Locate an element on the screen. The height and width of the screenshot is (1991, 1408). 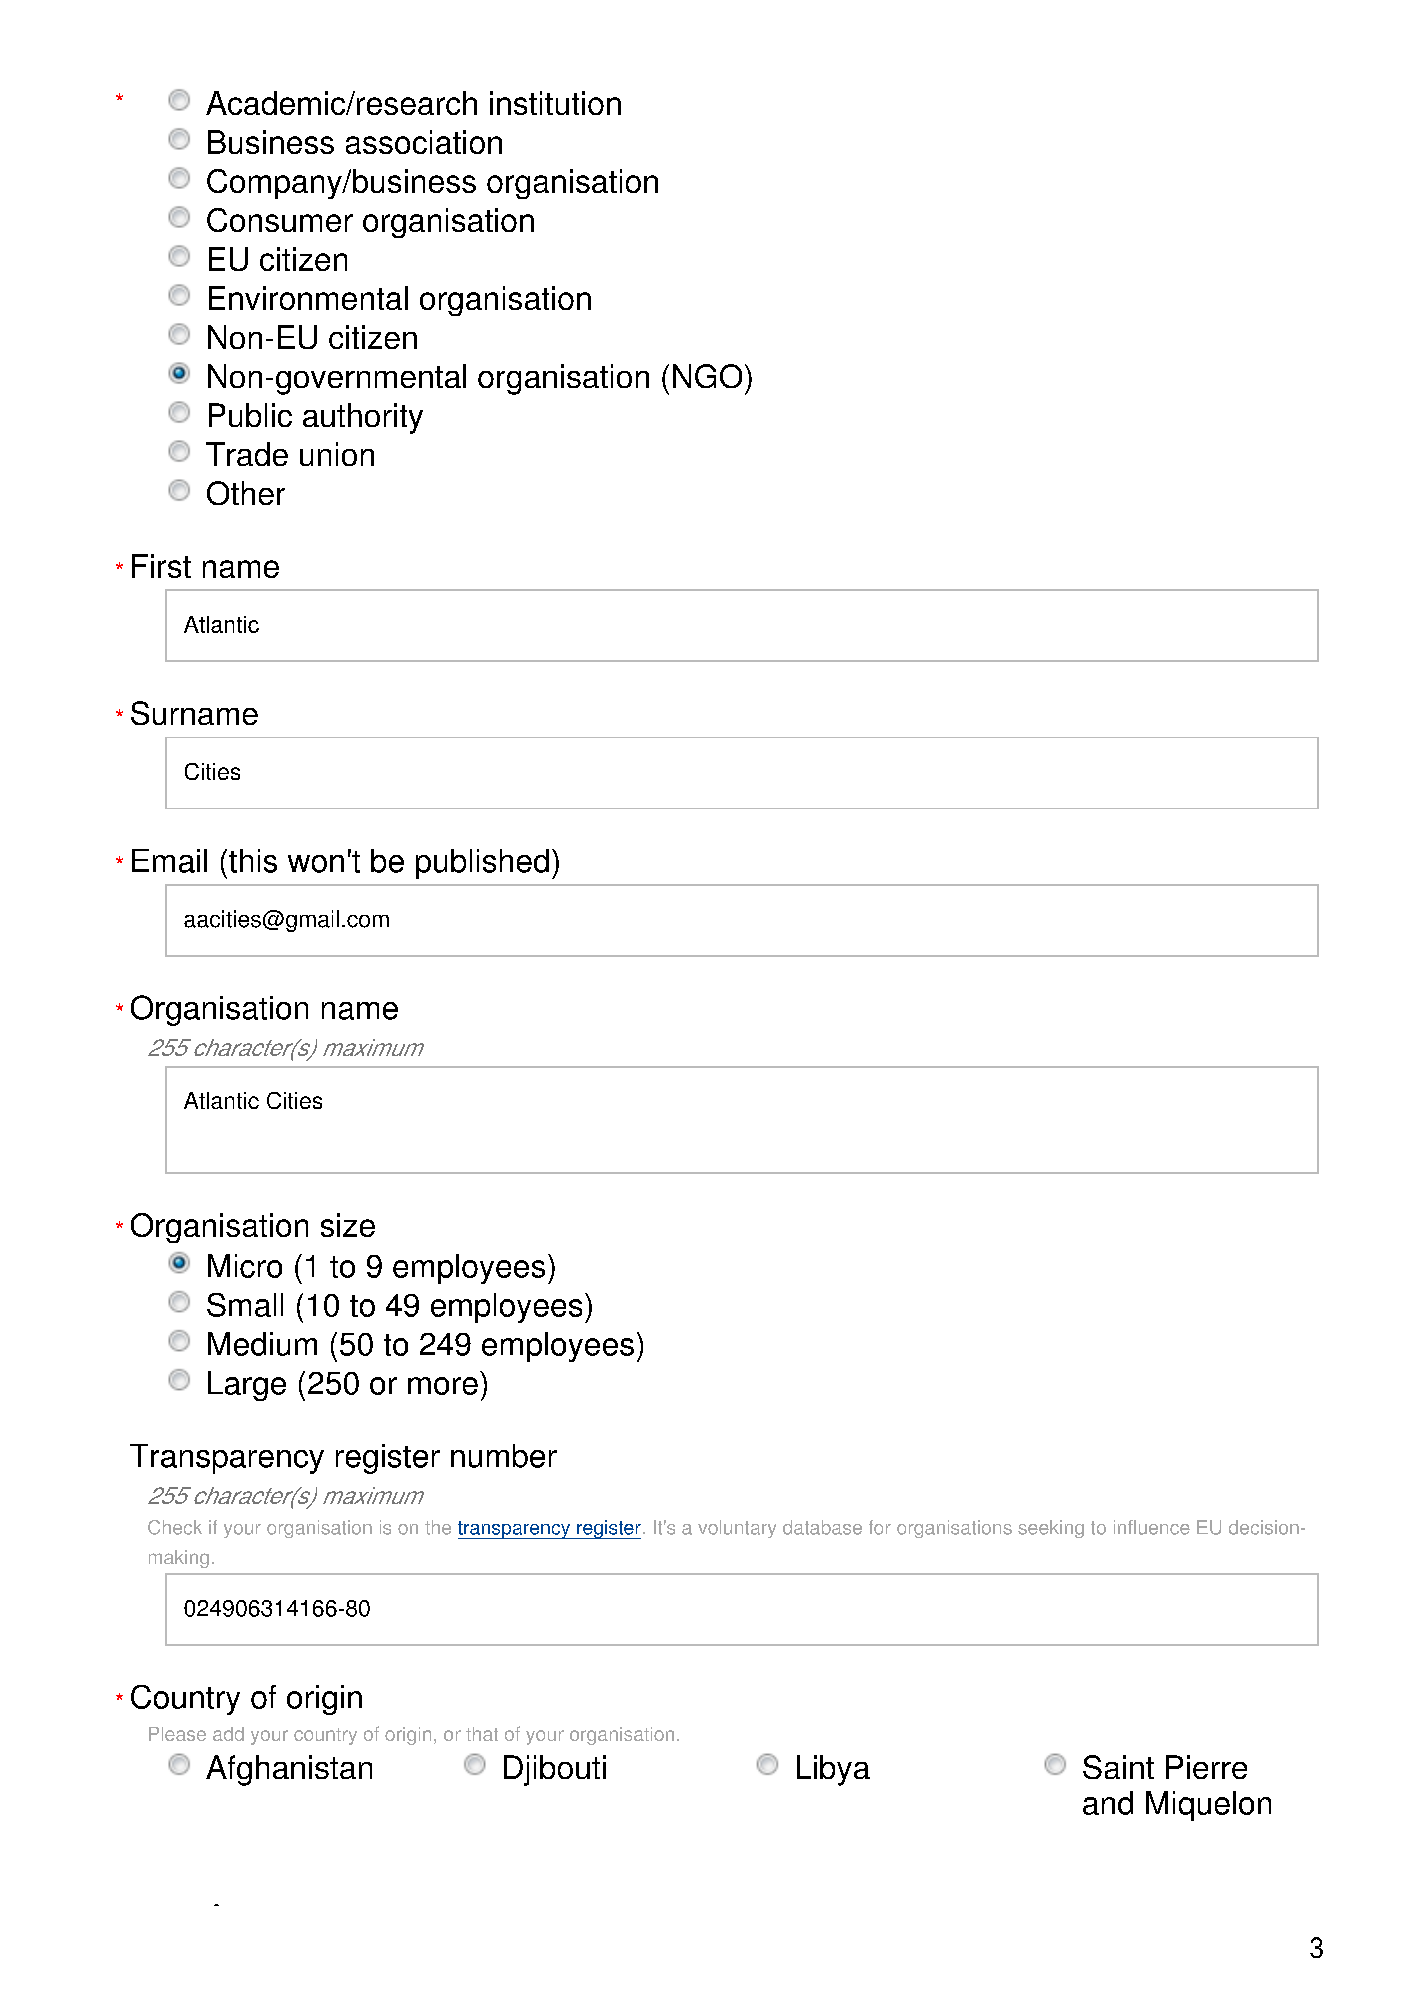
size is located at coordinates (348, 1225).
